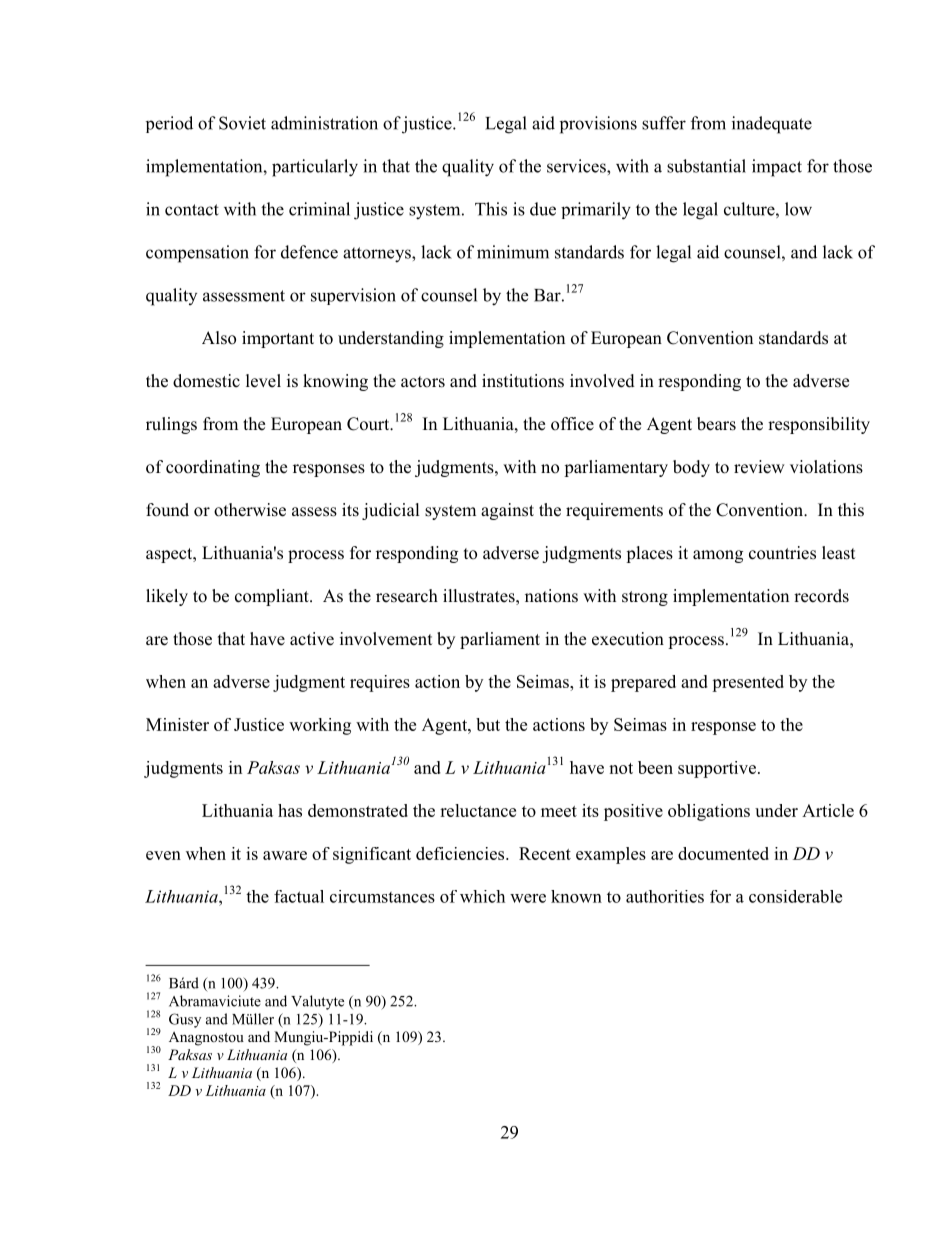 The height and width of the screenshot is (1233, 952). What do you see at coordinates (772, 125) in the screenshot?
I see `inadequate` at bounding box center [772, 125].
